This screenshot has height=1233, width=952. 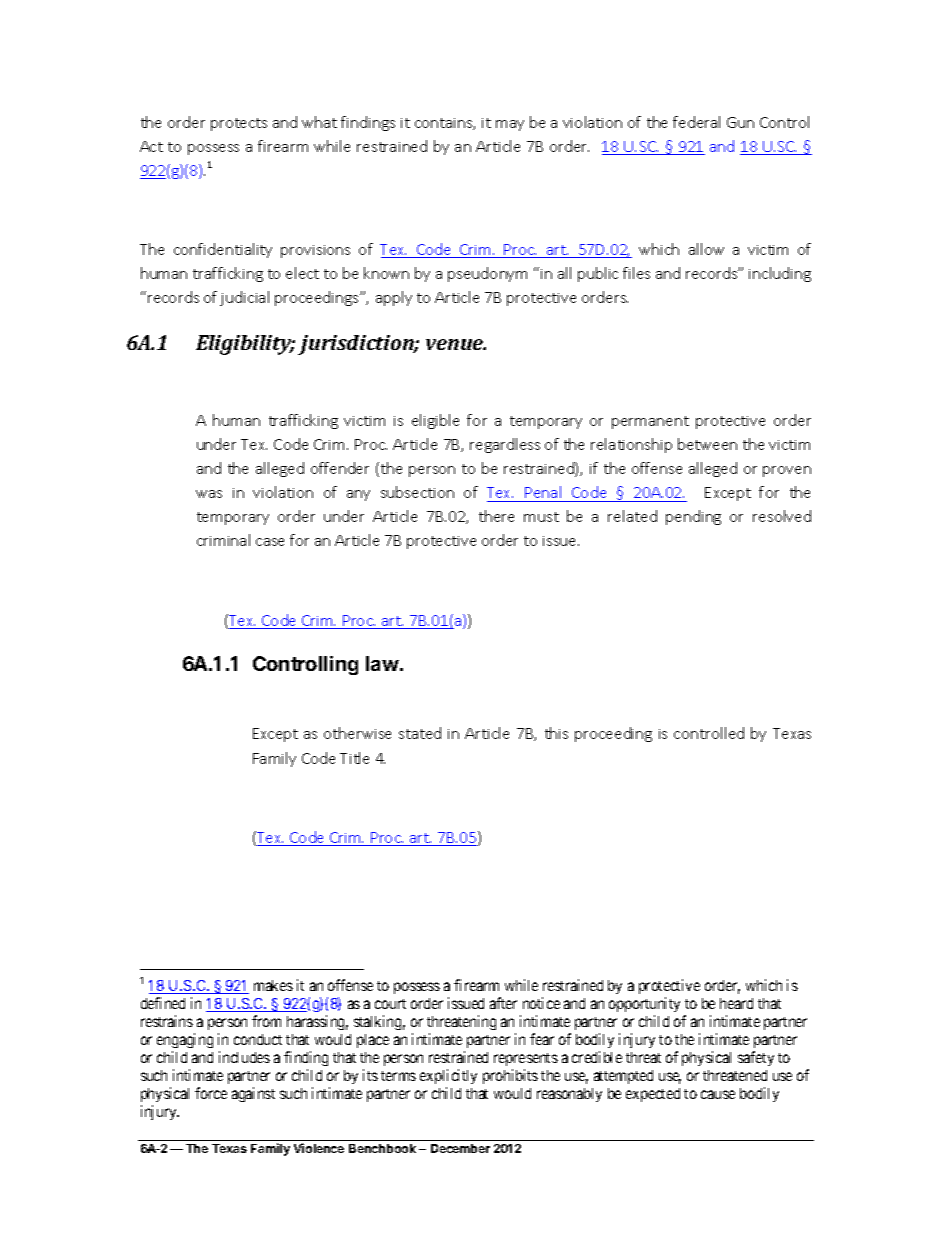 I want to click on between, so click(x=707, y=444).
